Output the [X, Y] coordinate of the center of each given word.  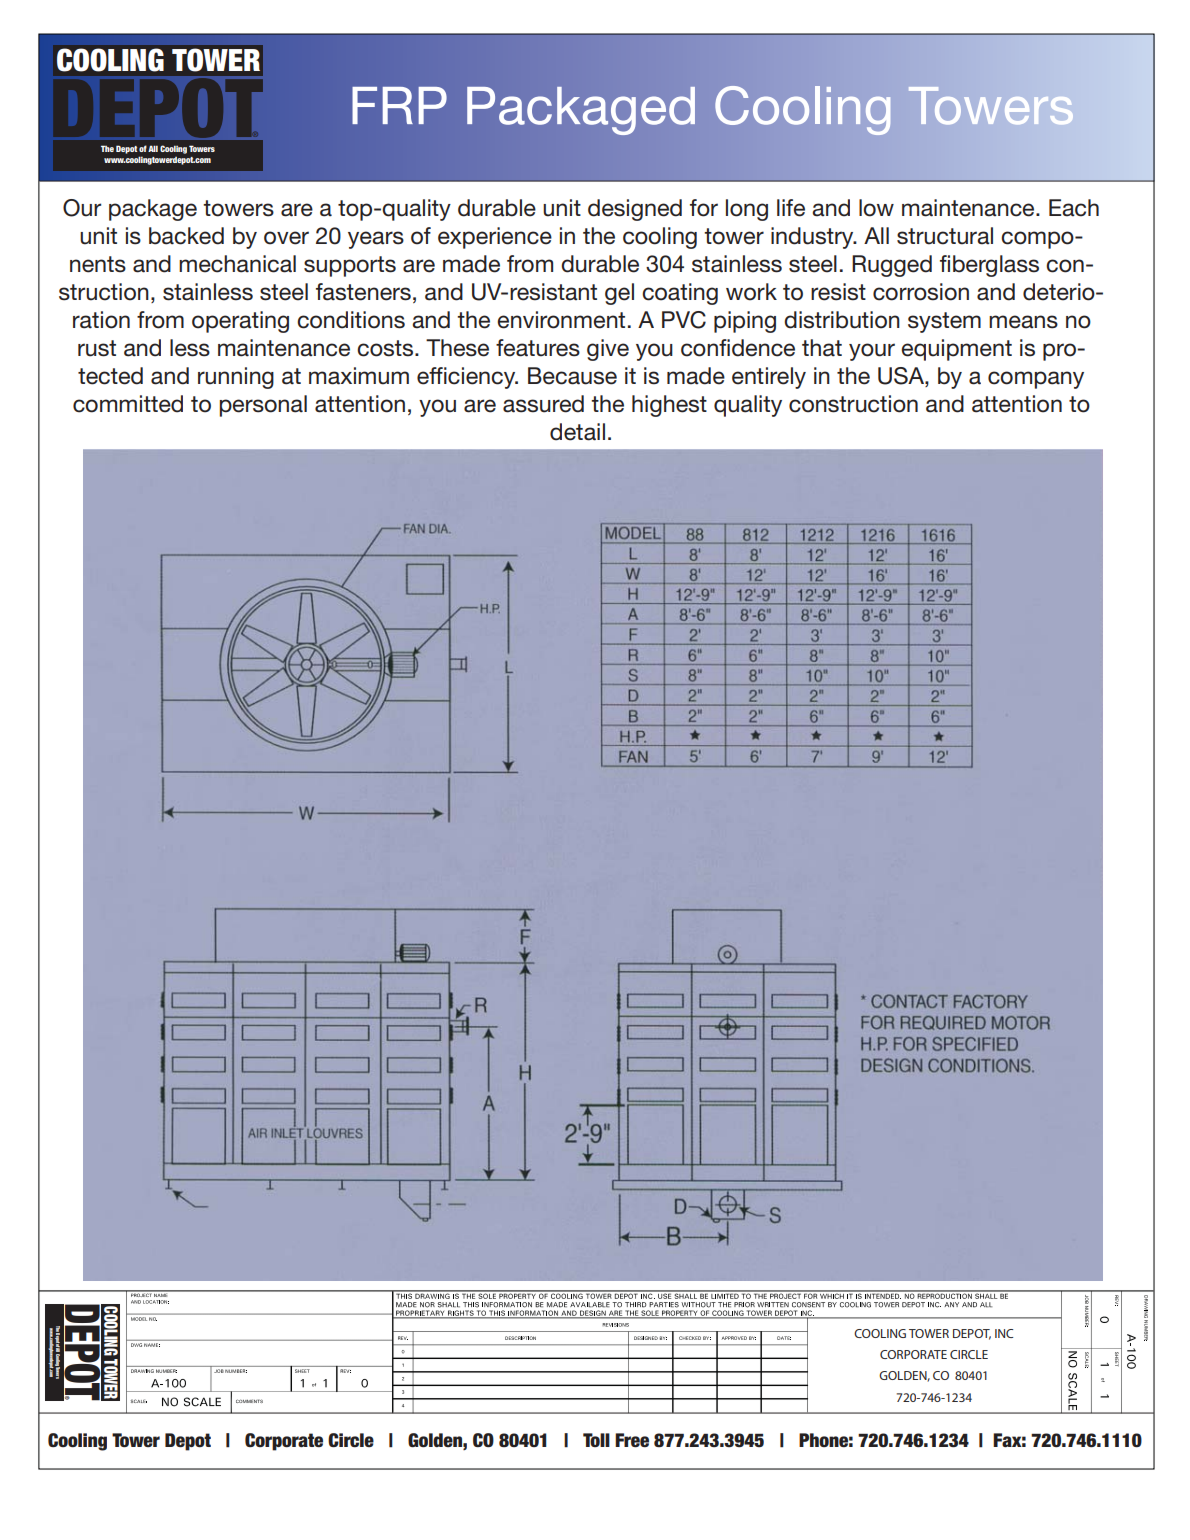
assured [543, 404]
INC [1004, 1333]
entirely [769, 378]
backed [186, 236]
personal [263, 406]
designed [635, 210]
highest [669, 406]
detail [577, 432]
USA [902, 376]
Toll [596, 1440]
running [236, 378]
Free [632, 1440]
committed [128, 404]
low [876, 208]
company [1036, 380]
